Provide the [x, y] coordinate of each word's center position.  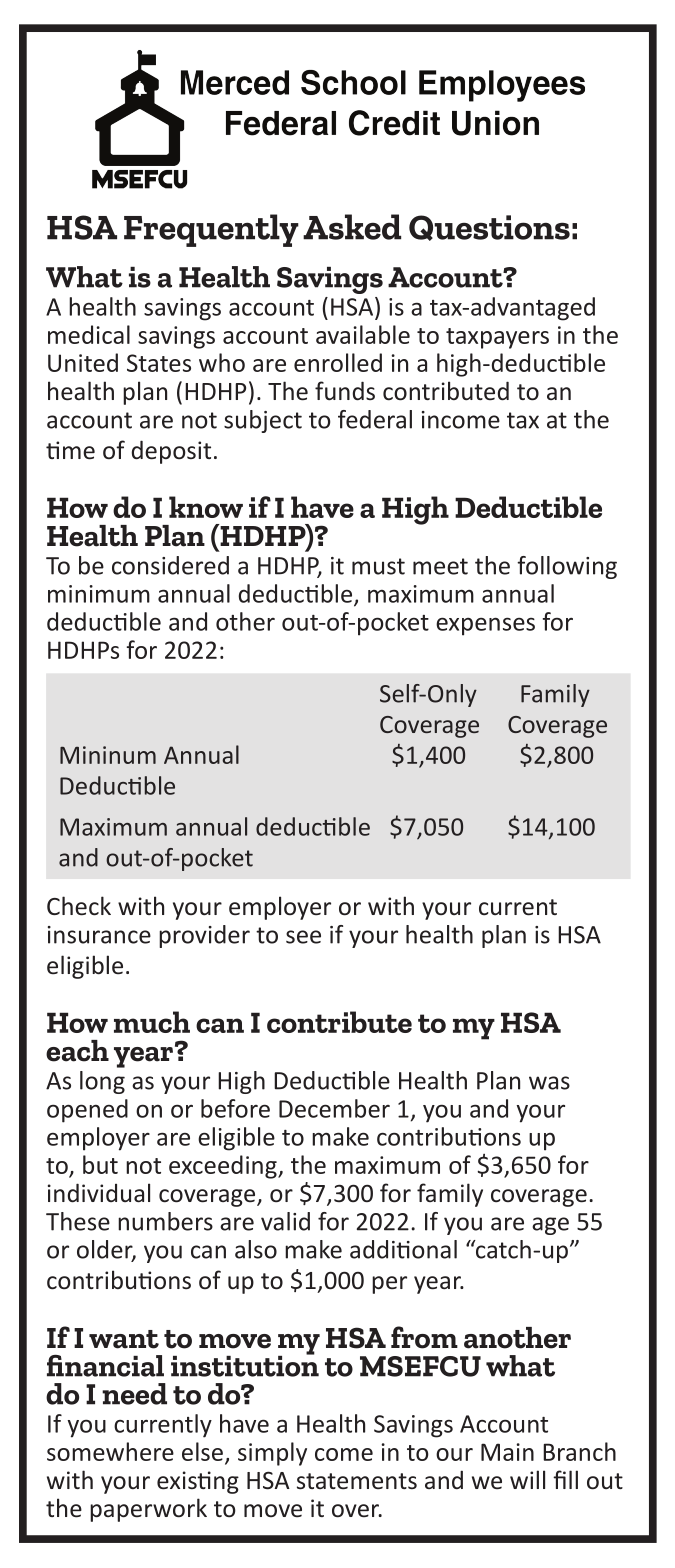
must [378, 566]
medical [89, 334]
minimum [99, 594]
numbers [165, 1221]
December [334, 1108]
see [303, 937]
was [549, 1083]
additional [403, 1249]
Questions [489, 228]
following [567, 567]
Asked [352, 227]
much [152, 1022]
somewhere [110, 1451]
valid [285, 1221]
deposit [171, 452]
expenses [485, 626]
